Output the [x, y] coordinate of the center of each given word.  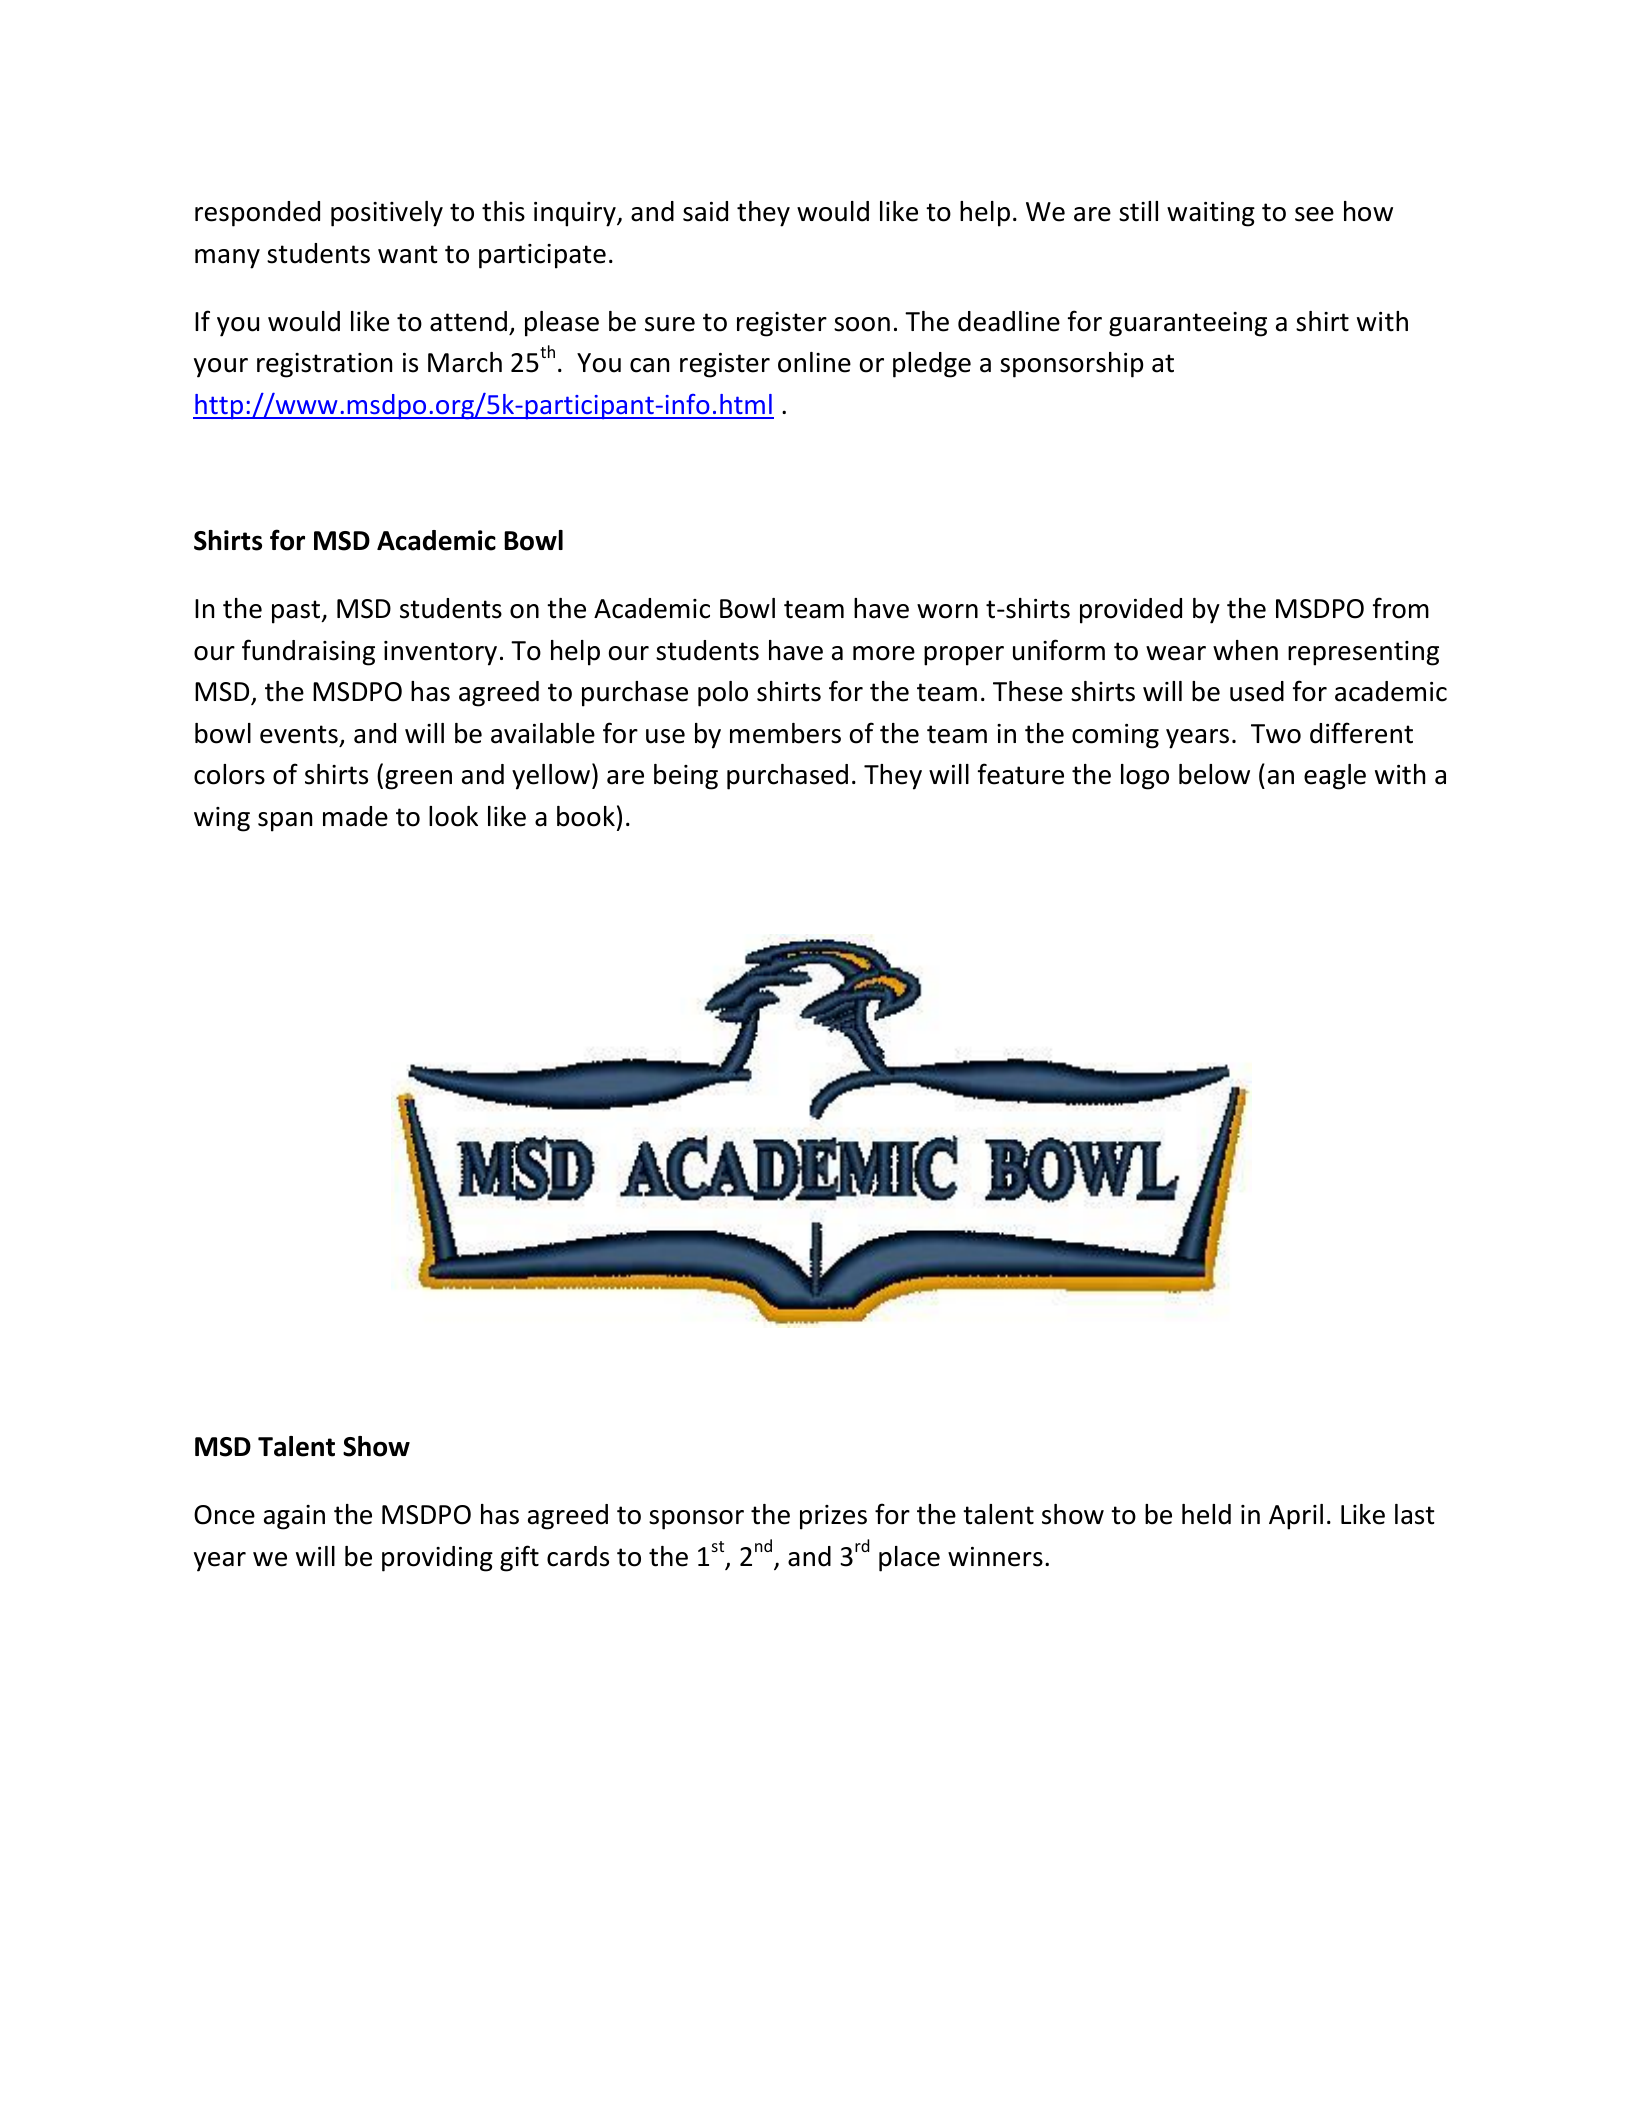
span [285, 822]
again [294, 1517]
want [408, 254]
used [1257, 691]
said [705, 211]
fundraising [308, 652]
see [1314, 214]
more [884, 653]
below [1214, 774]
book [586, 816]
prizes [833, 1517]
